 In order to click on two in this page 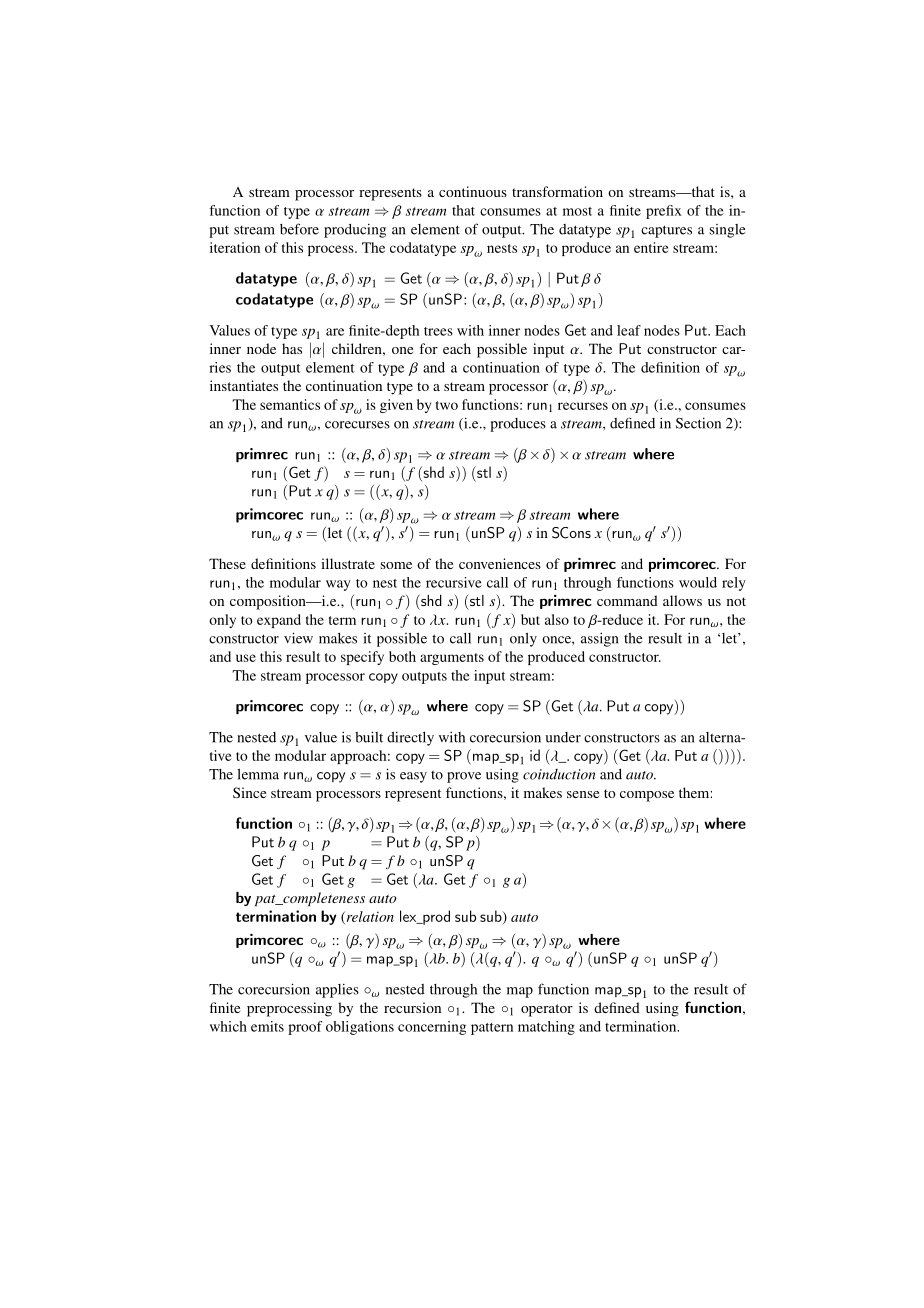, I will do `click(447, 405)`.
